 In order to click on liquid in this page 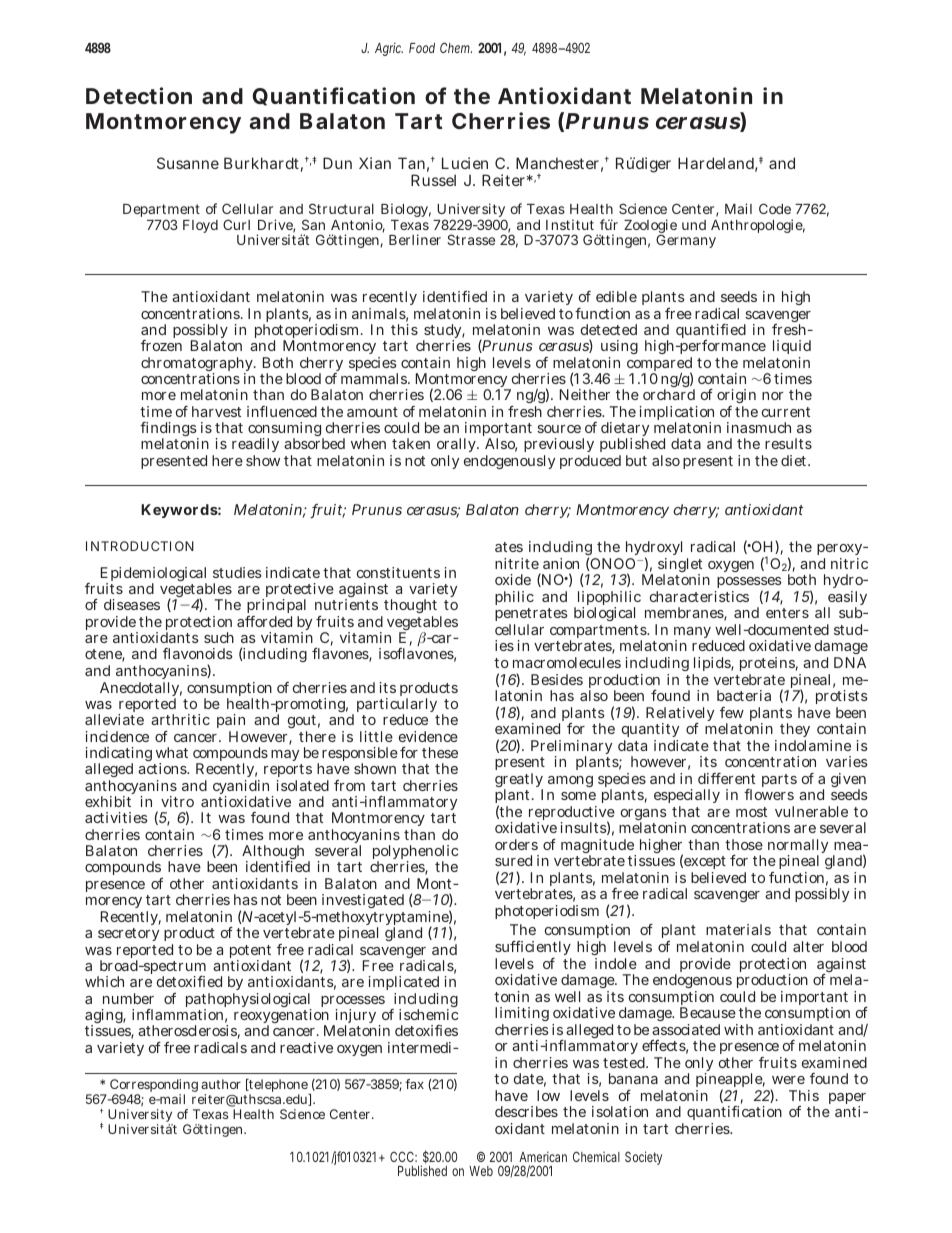, I will do `click(792, 349)`.
